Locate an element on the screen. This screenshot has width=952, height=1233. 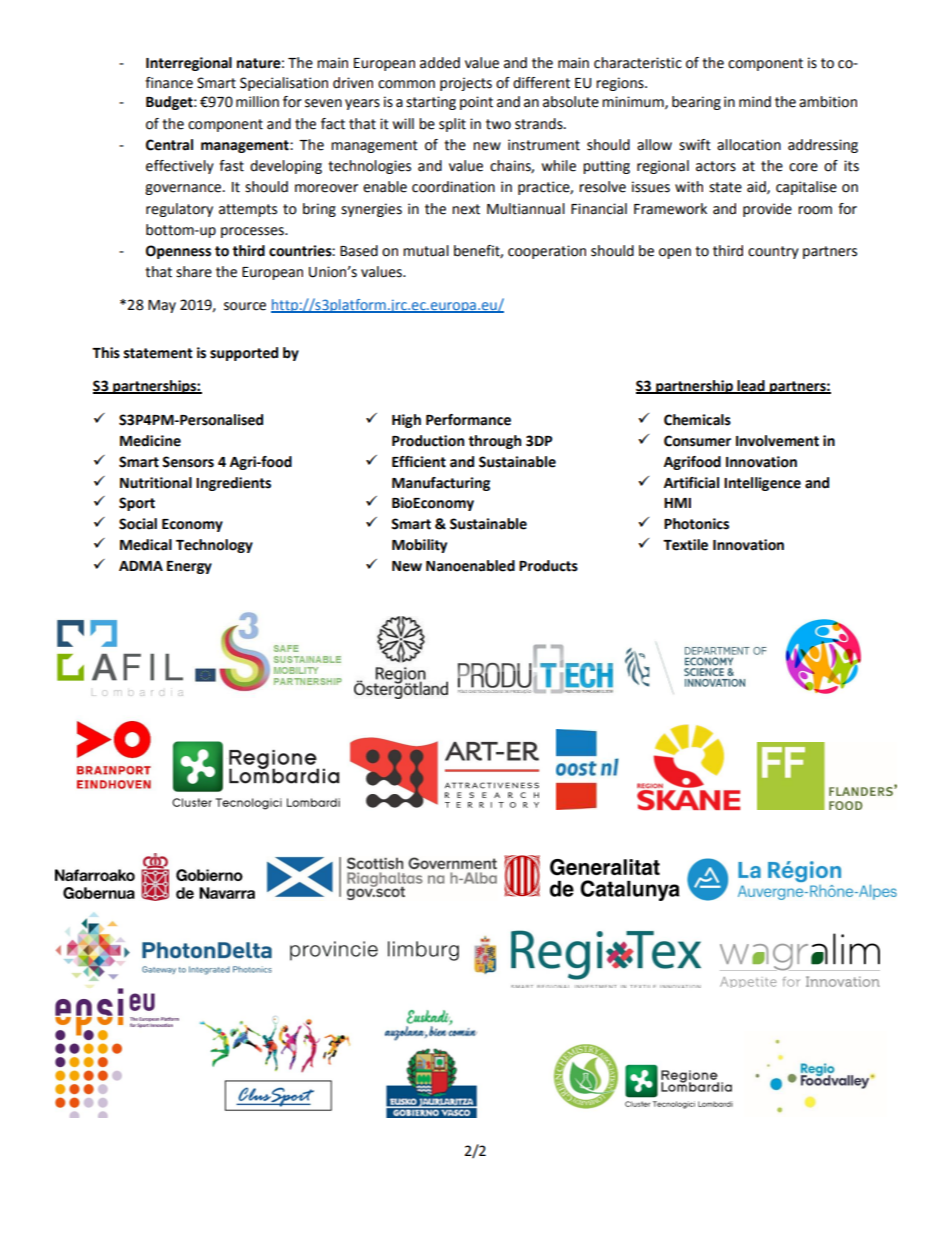
coordination is located at coordinates (453, 187).
